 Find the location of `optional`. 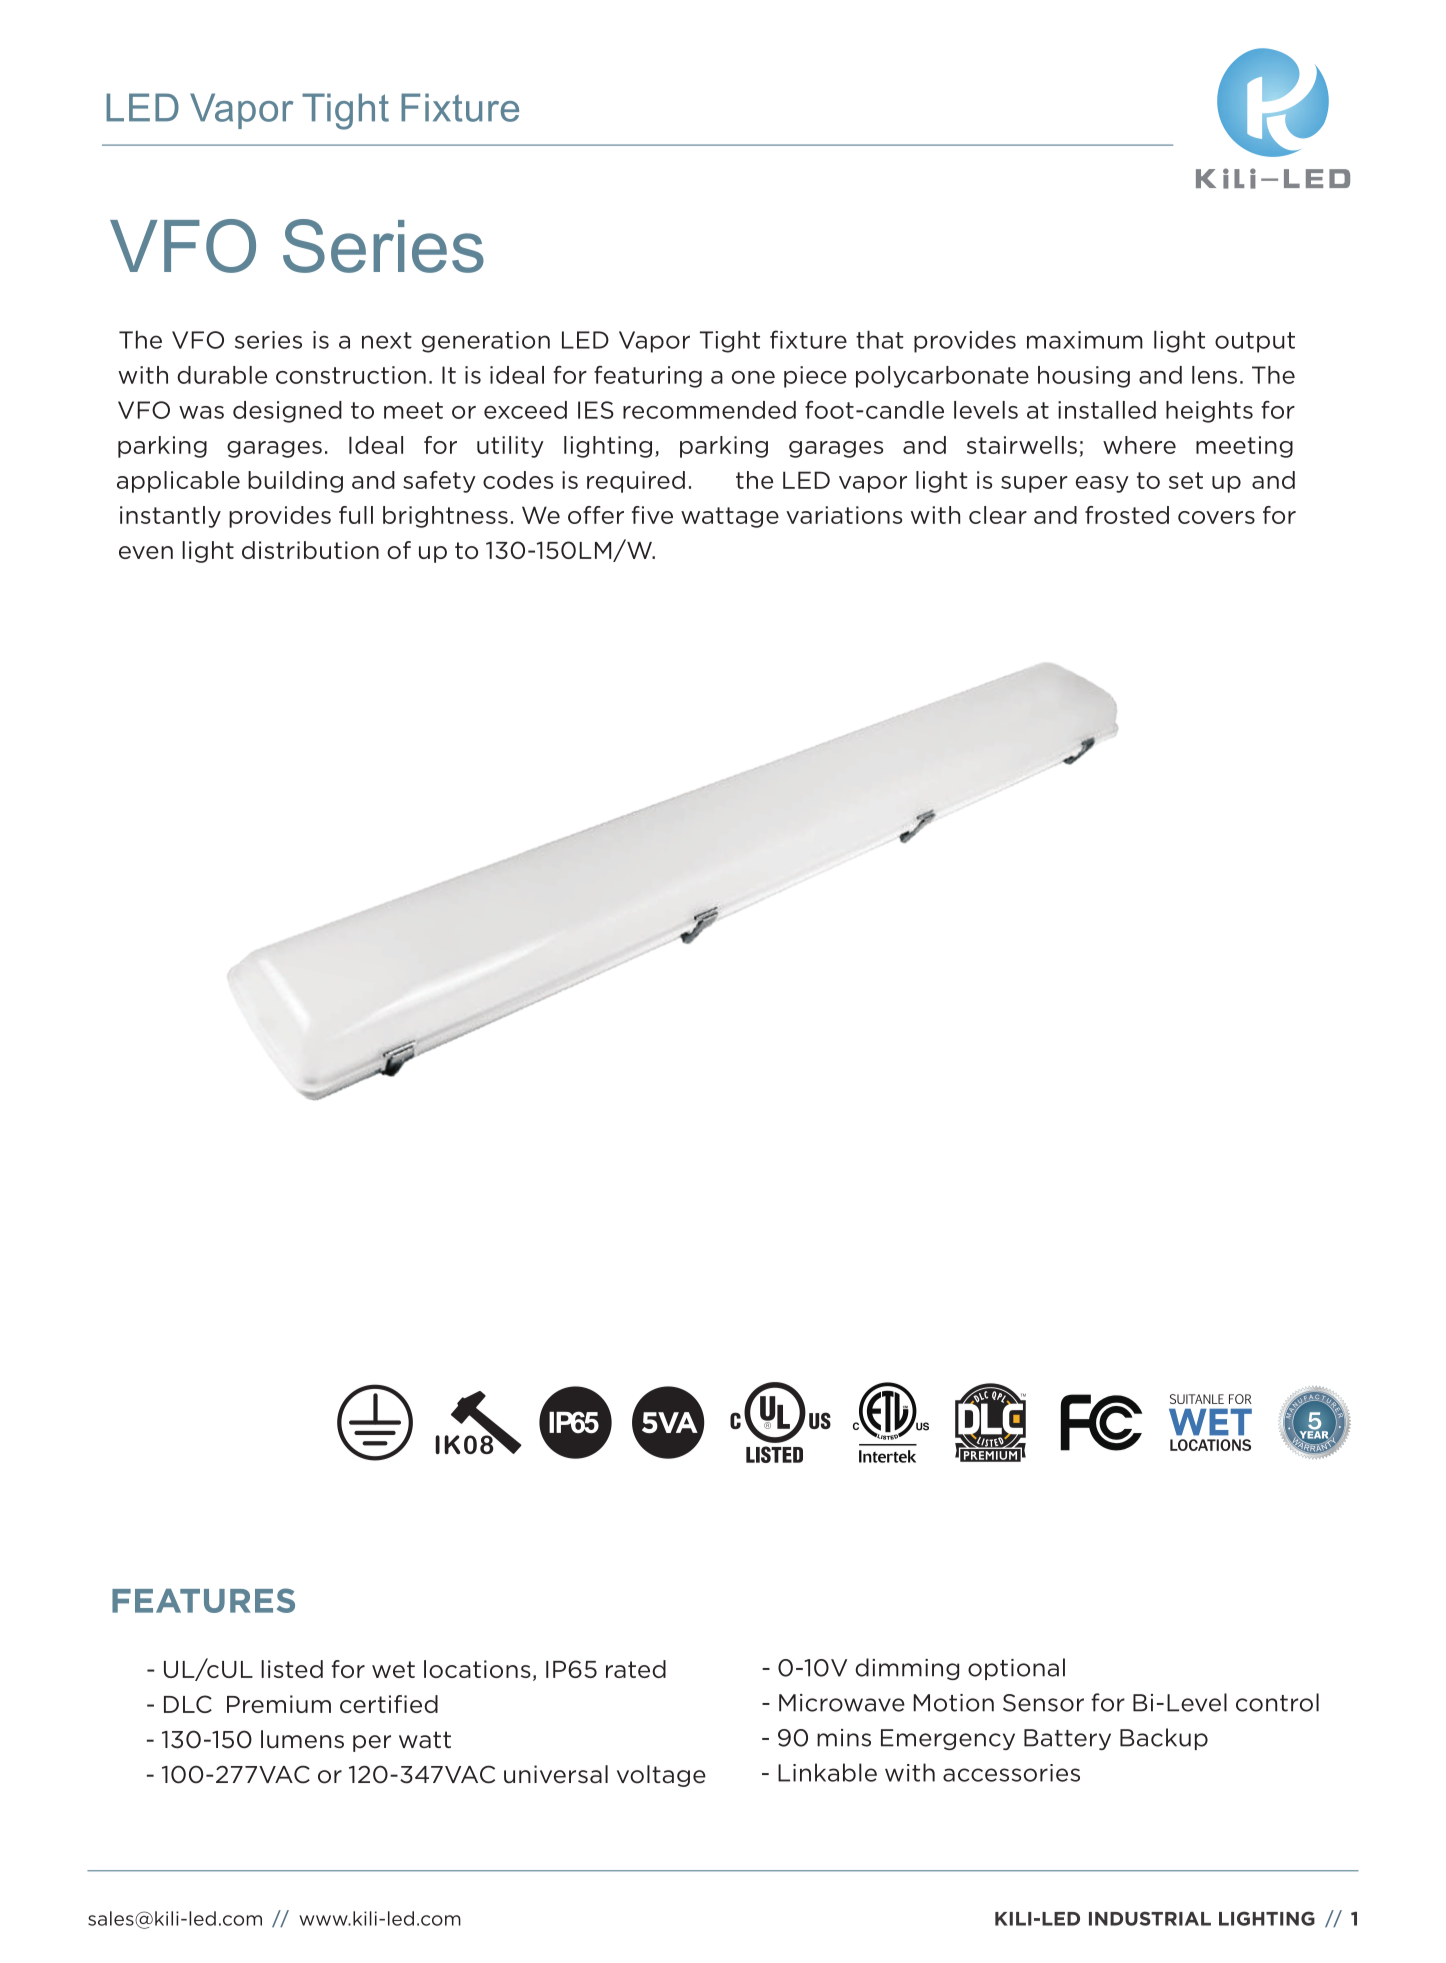

optional is located at coordinates (1016, 1669).
